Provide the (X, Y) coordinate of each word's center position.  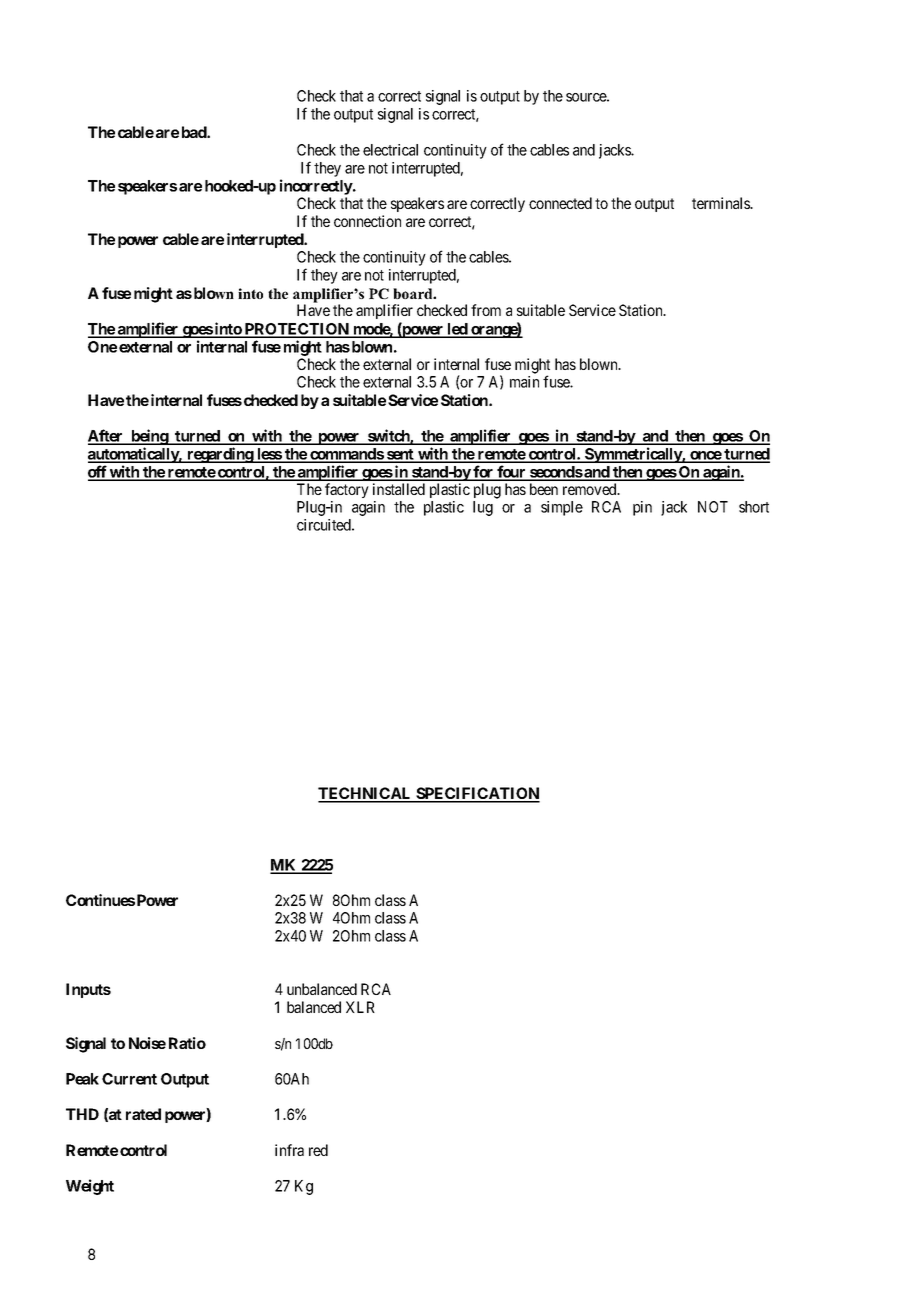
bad (195, 132)
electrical (390, 150)
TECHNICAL (366, 794)
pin (642, 508)
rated (143, 1114)
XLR (360, 1007)
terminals (722, 203)
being (149, 437)
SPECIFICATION (477, 794)
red (318, 1150)
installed (399, 489)
